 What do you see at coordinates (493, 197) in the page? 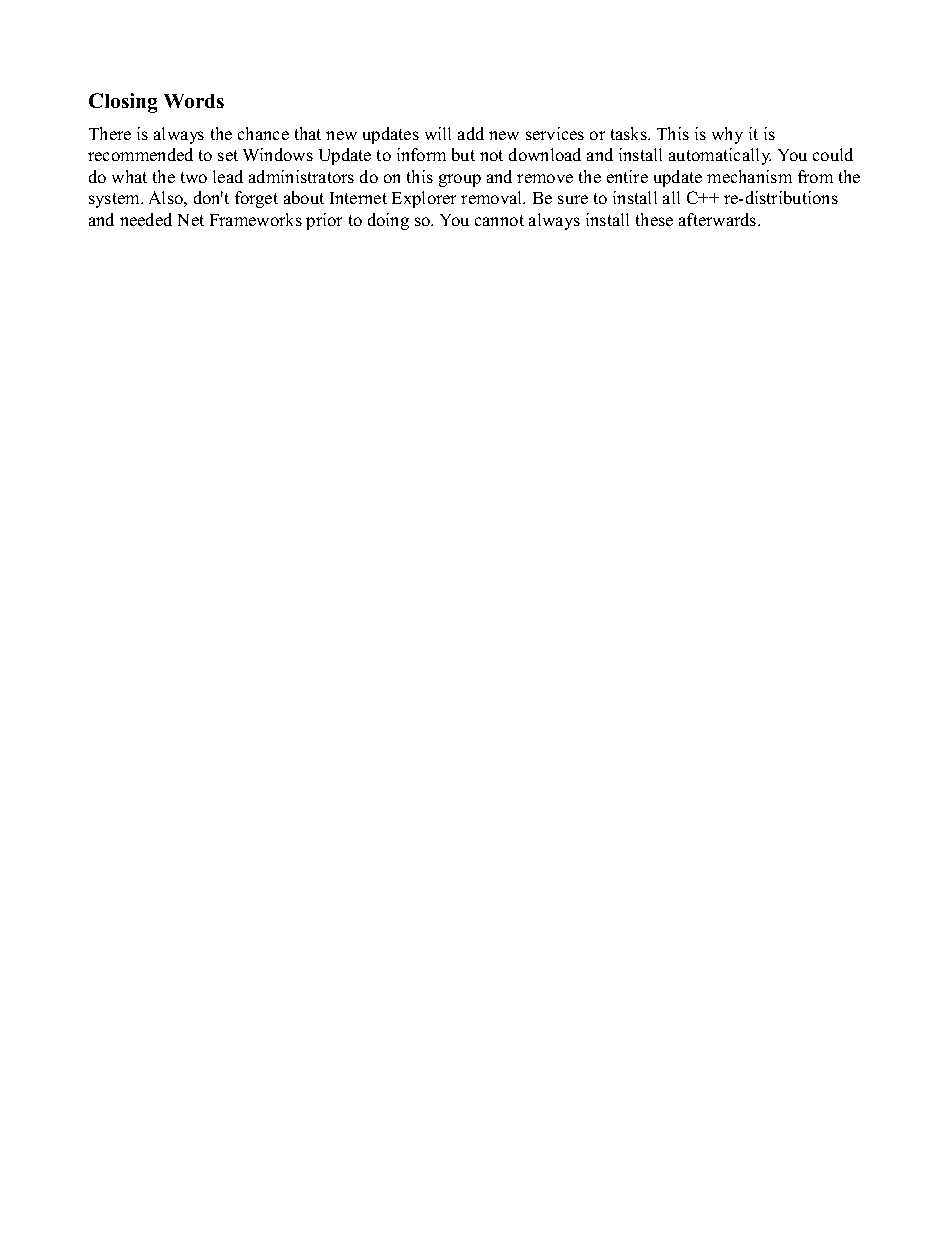
I see `removal` at bounding box center [493, 197].
